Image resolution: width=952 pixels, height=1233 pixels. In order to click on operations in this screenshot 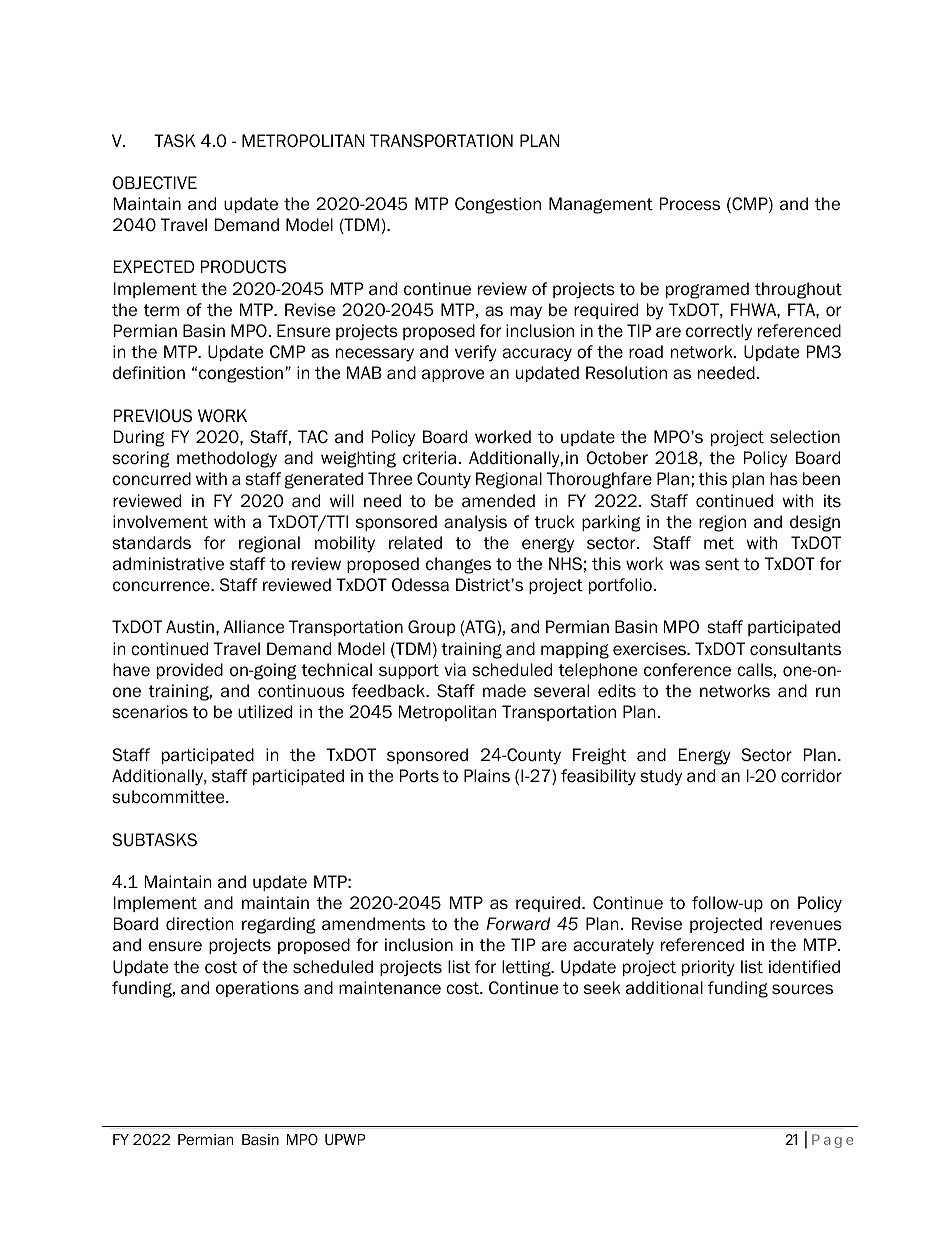, I will do `click(257, 989)`.
